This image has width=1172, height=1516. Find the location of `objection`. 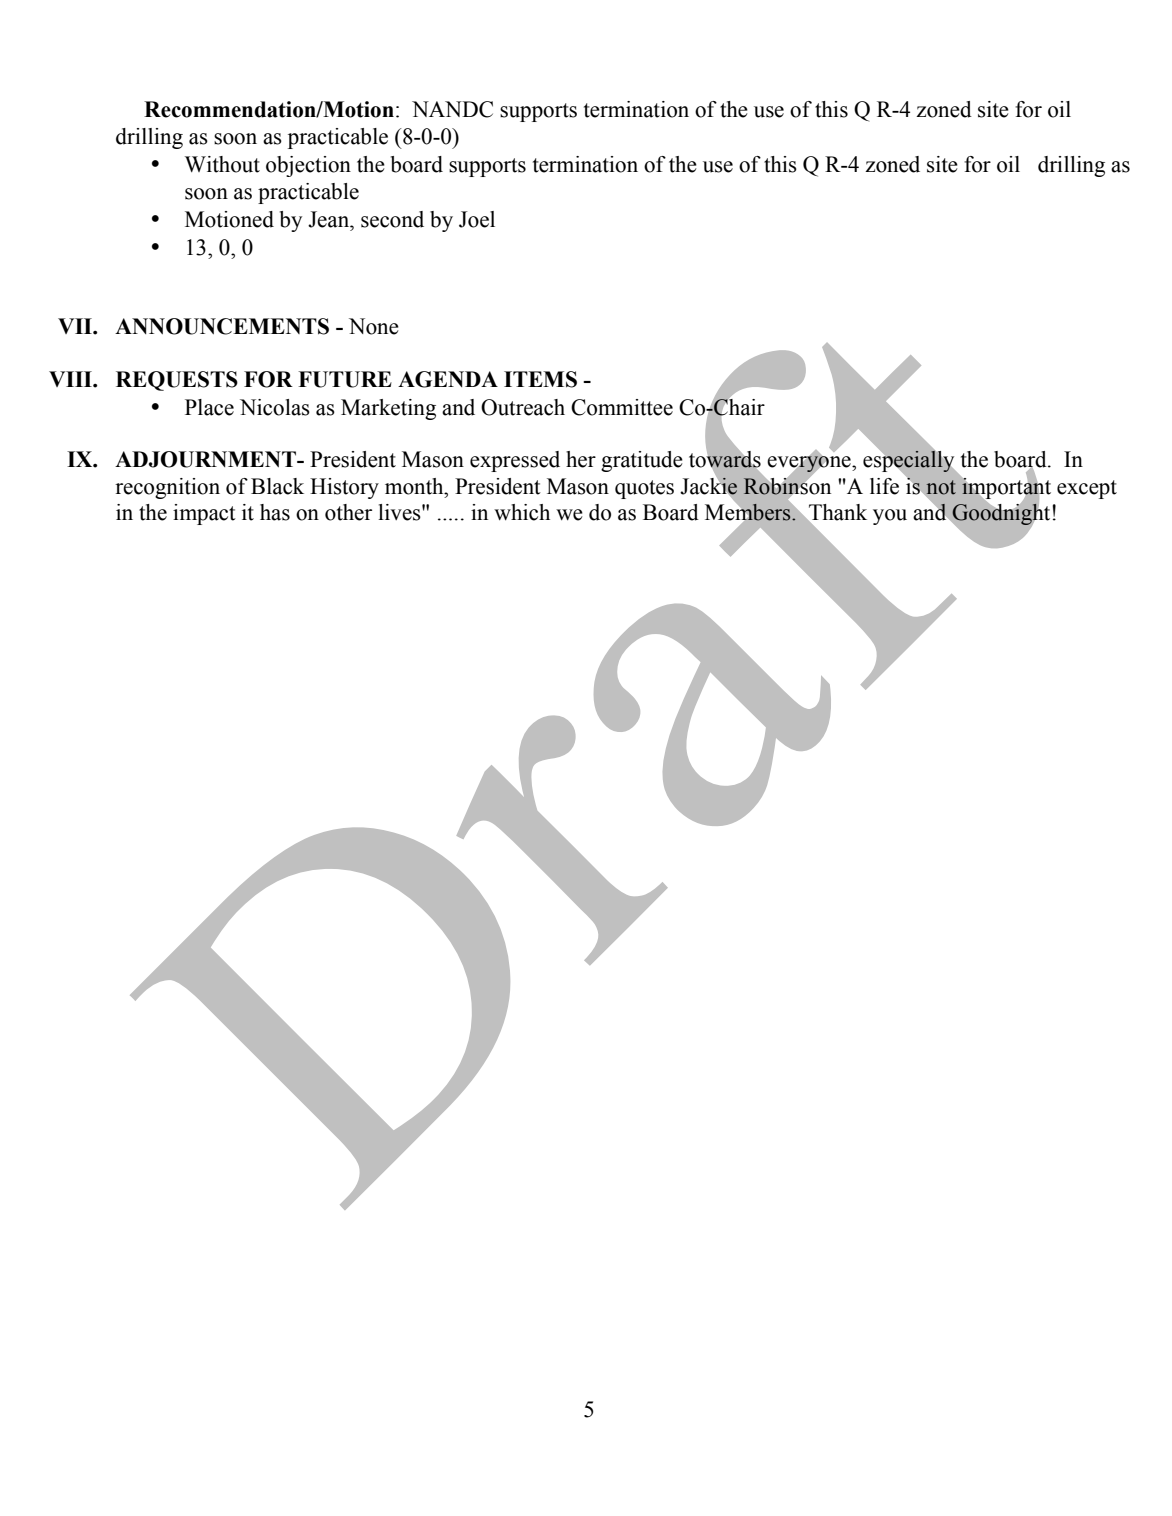

objection is located at coordinates (308, 166).
